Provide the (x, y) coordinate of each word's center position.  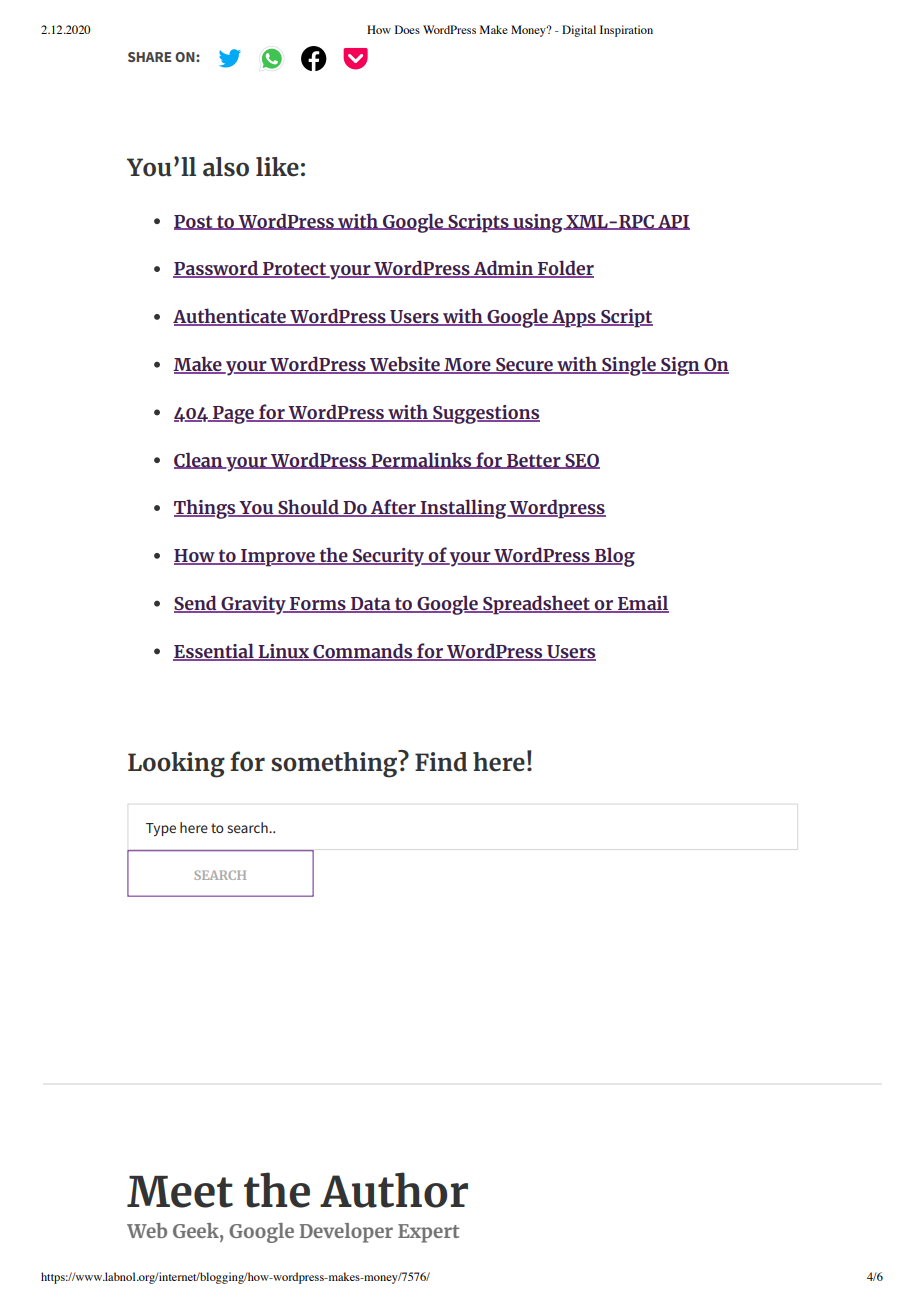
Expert (428, 1233)
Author (394, 1190)
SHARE (149, 57)
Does (407, 29)
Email (642, 604)
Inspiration (626, 31)
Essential (214, 651)
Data (371, 605)
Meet (180, 1192)
